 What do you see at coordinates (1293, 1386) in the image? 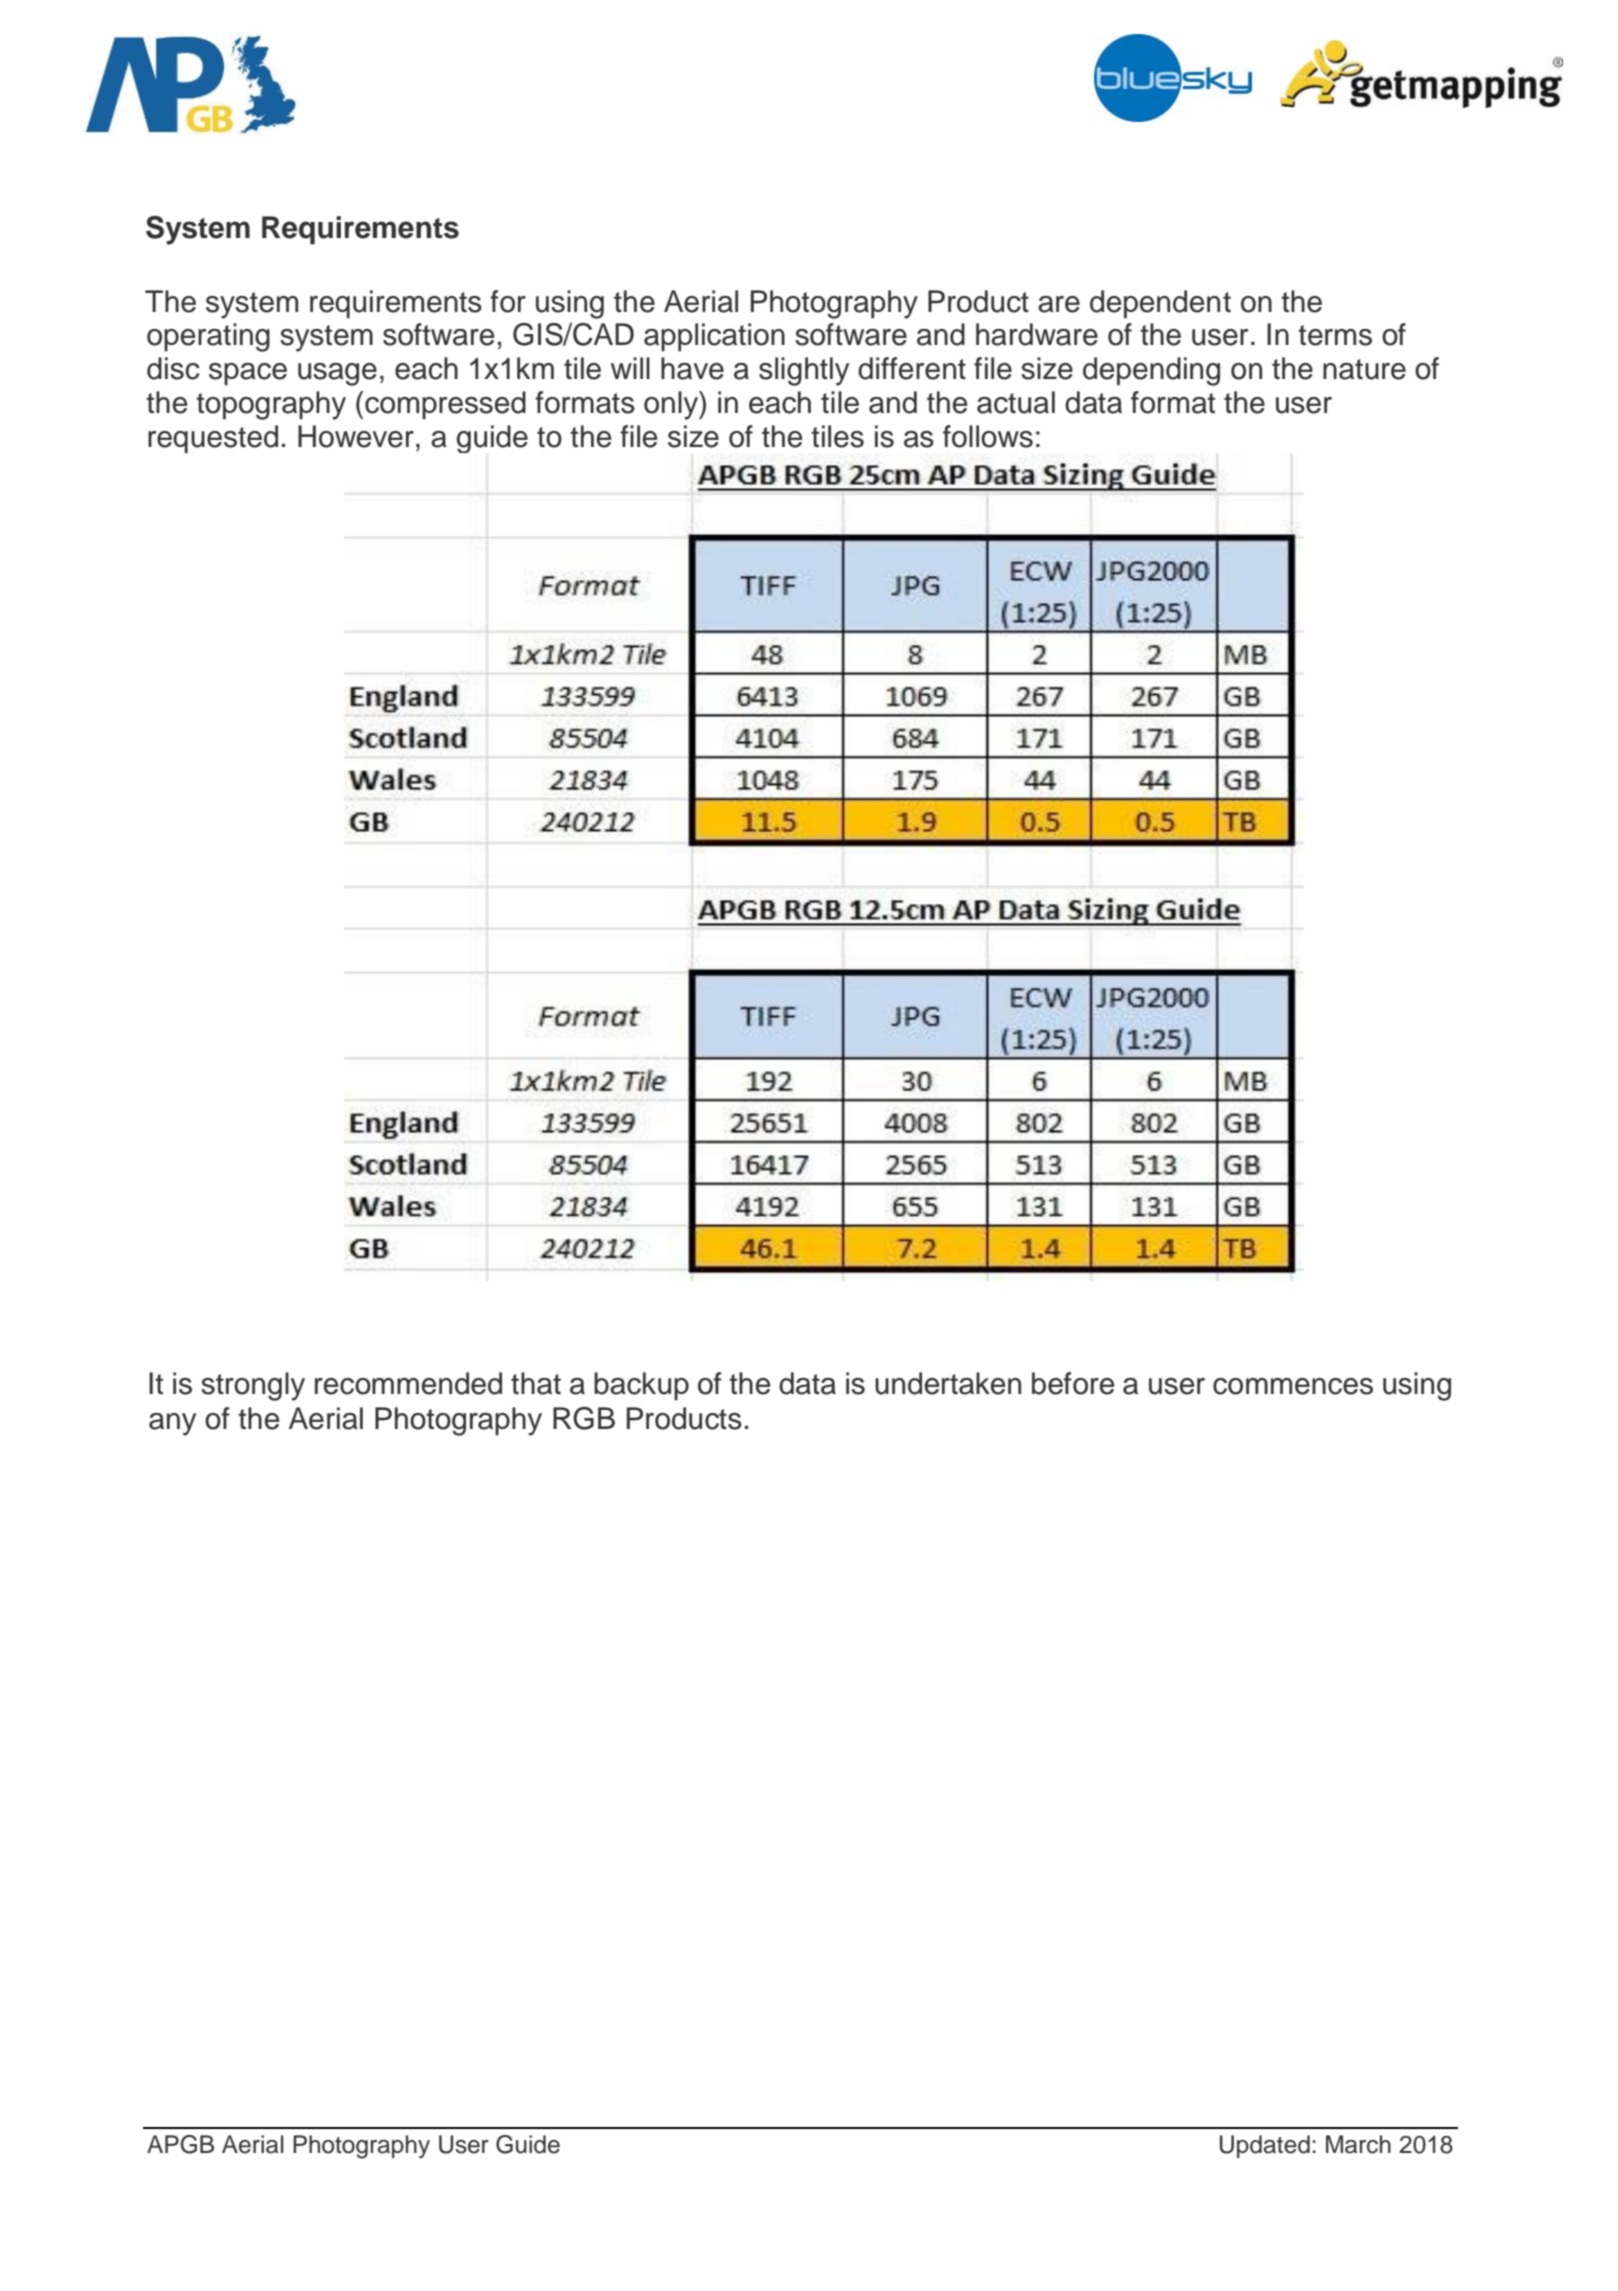
I see `commences` at bounding box center [1293, 1386].
